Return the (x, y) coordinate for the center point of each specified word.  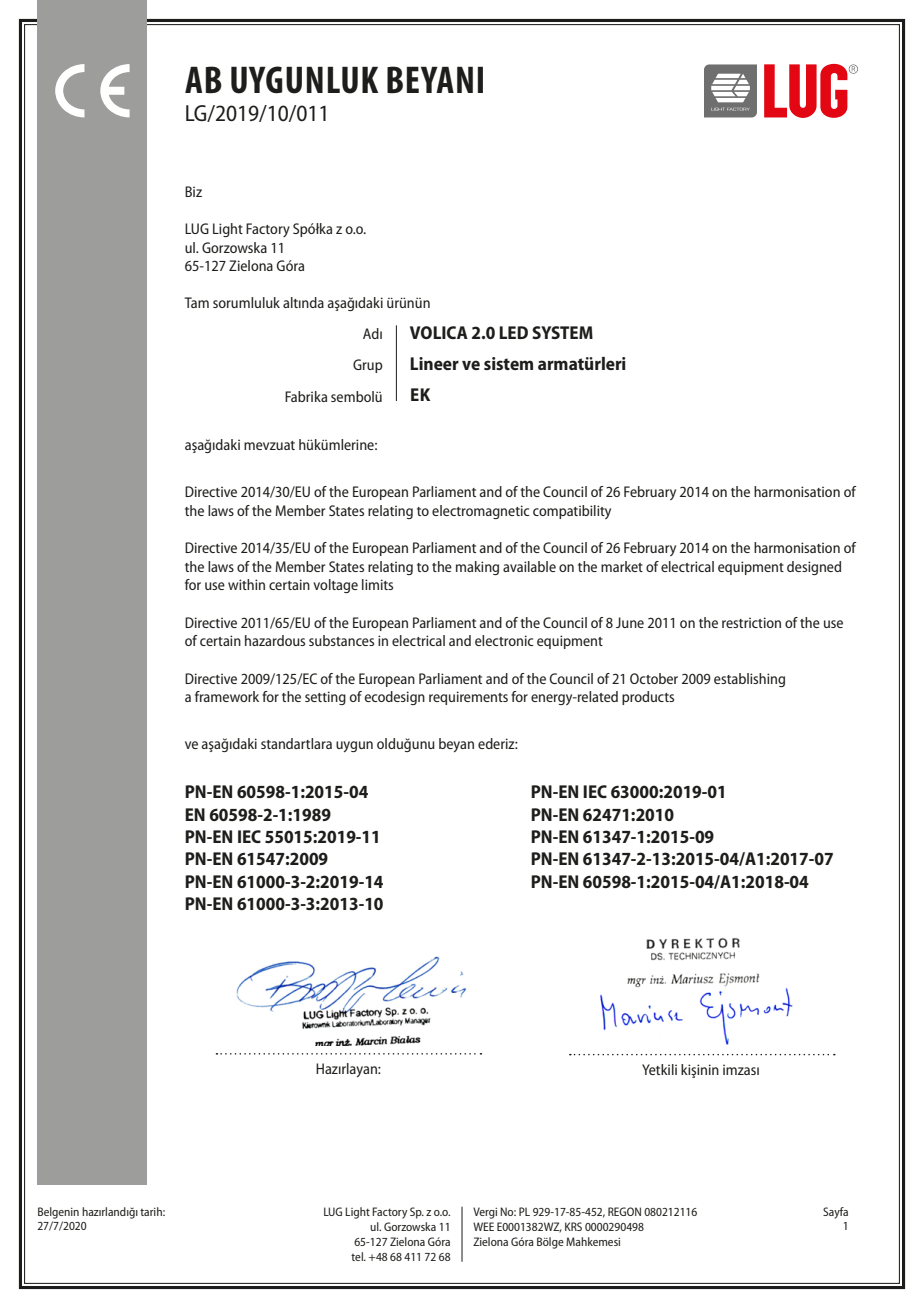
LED (513, 332)
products (648, 698)
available (529, 566)
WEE (483, 1226)
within (246, 584)
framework (227, 696)
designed (814, 568)
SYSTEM (562, 332)
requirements (468, 698)
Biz (193, 191)
